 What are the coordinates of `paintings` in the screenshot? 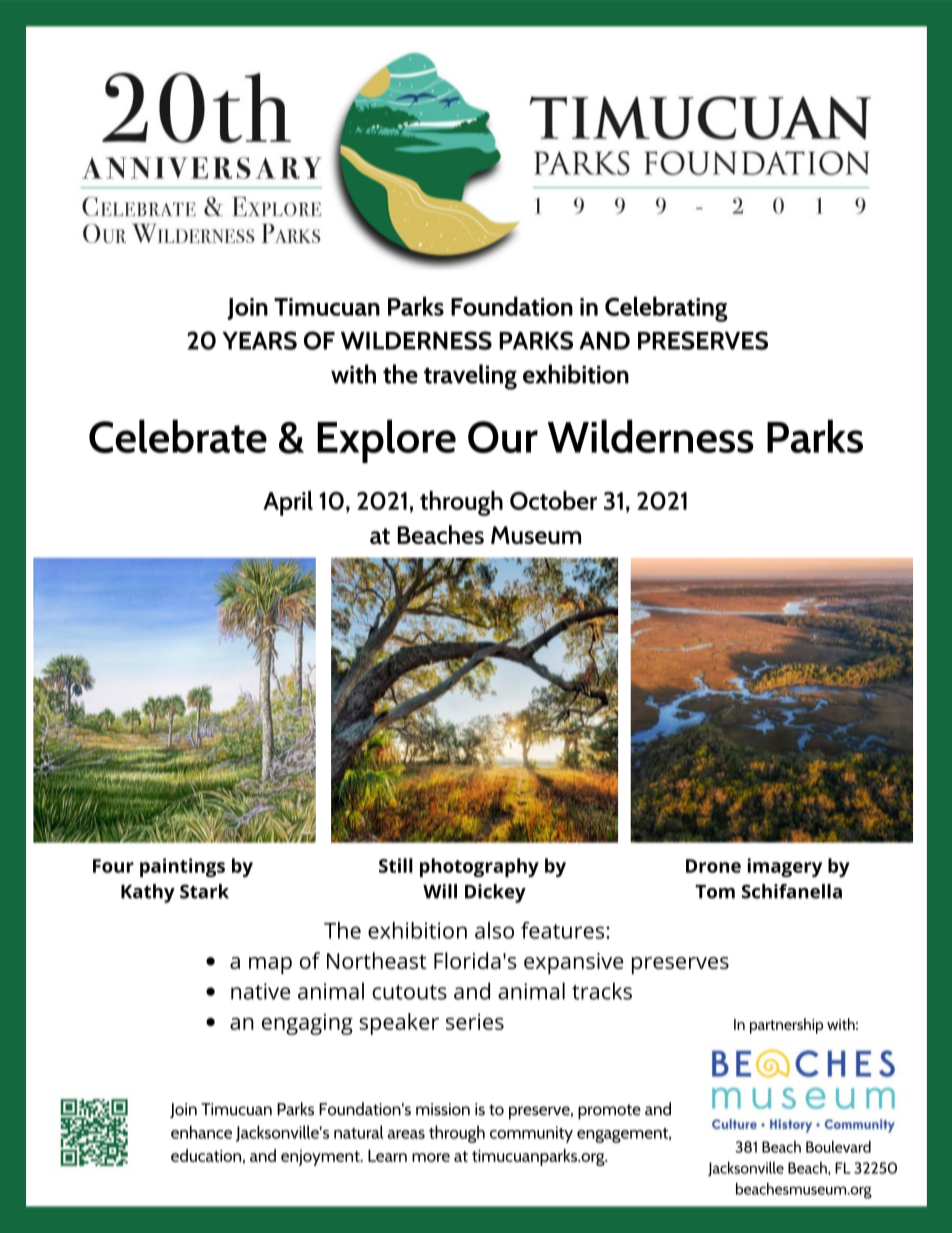 It's located at (182, 867).
